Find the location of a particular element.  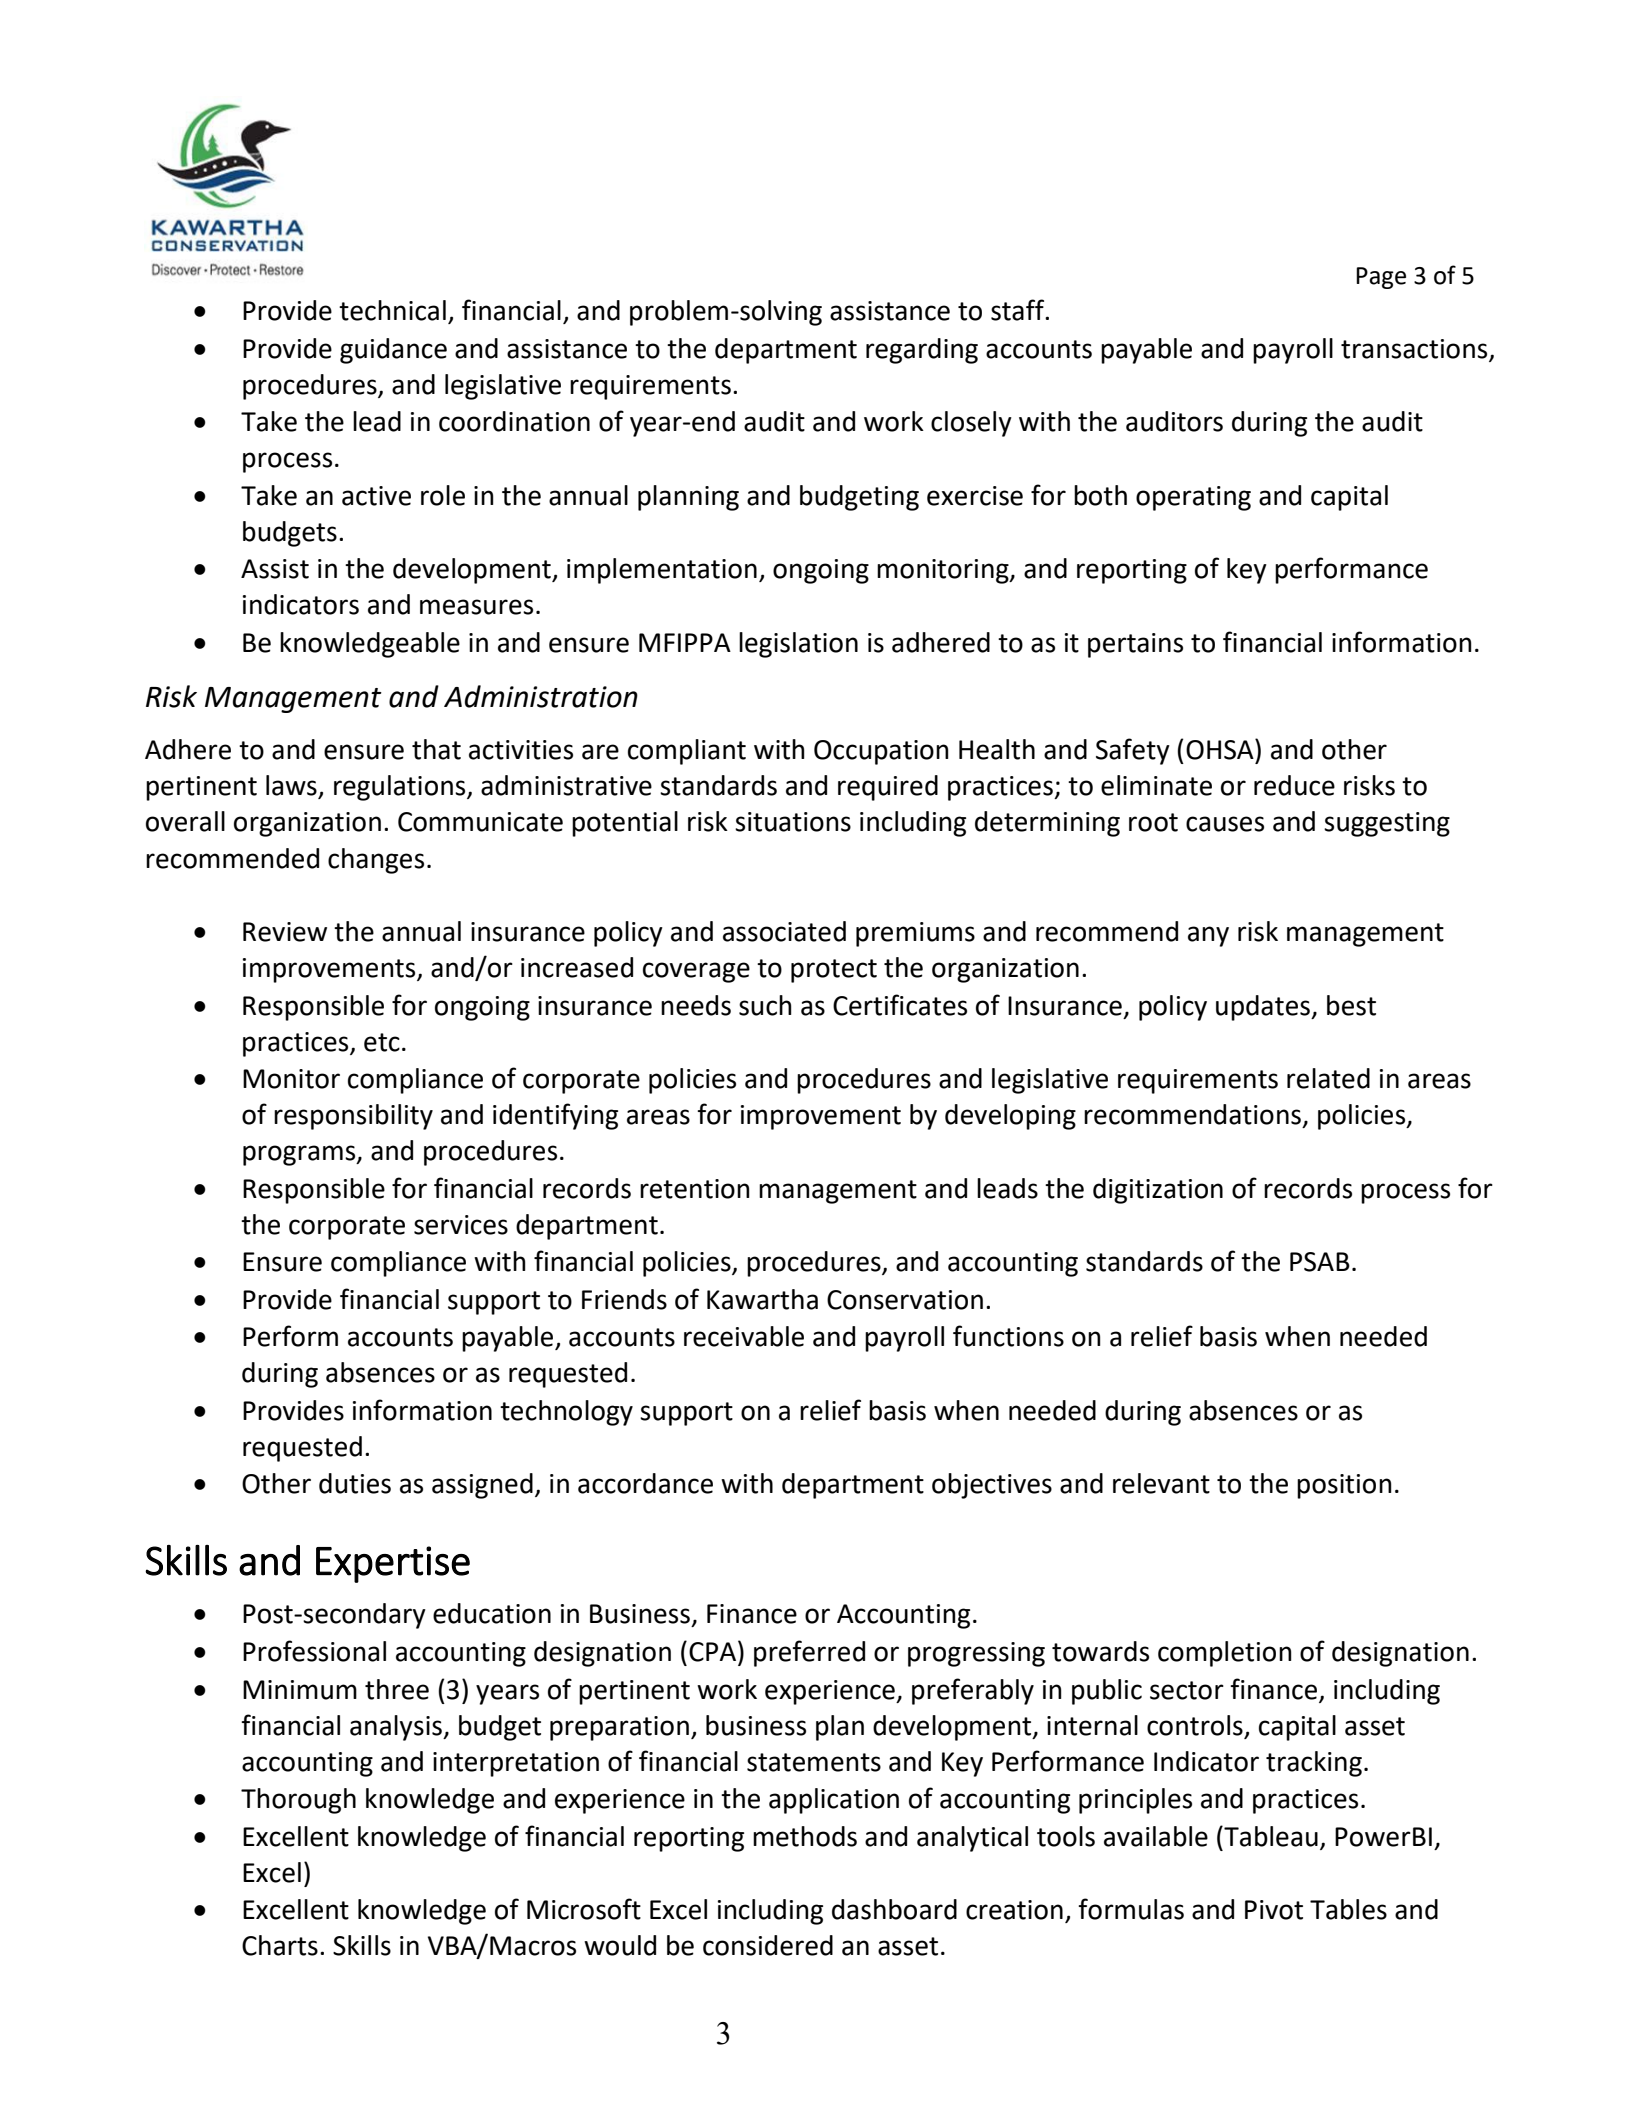

duties is located at coordinates (355, 1483).
